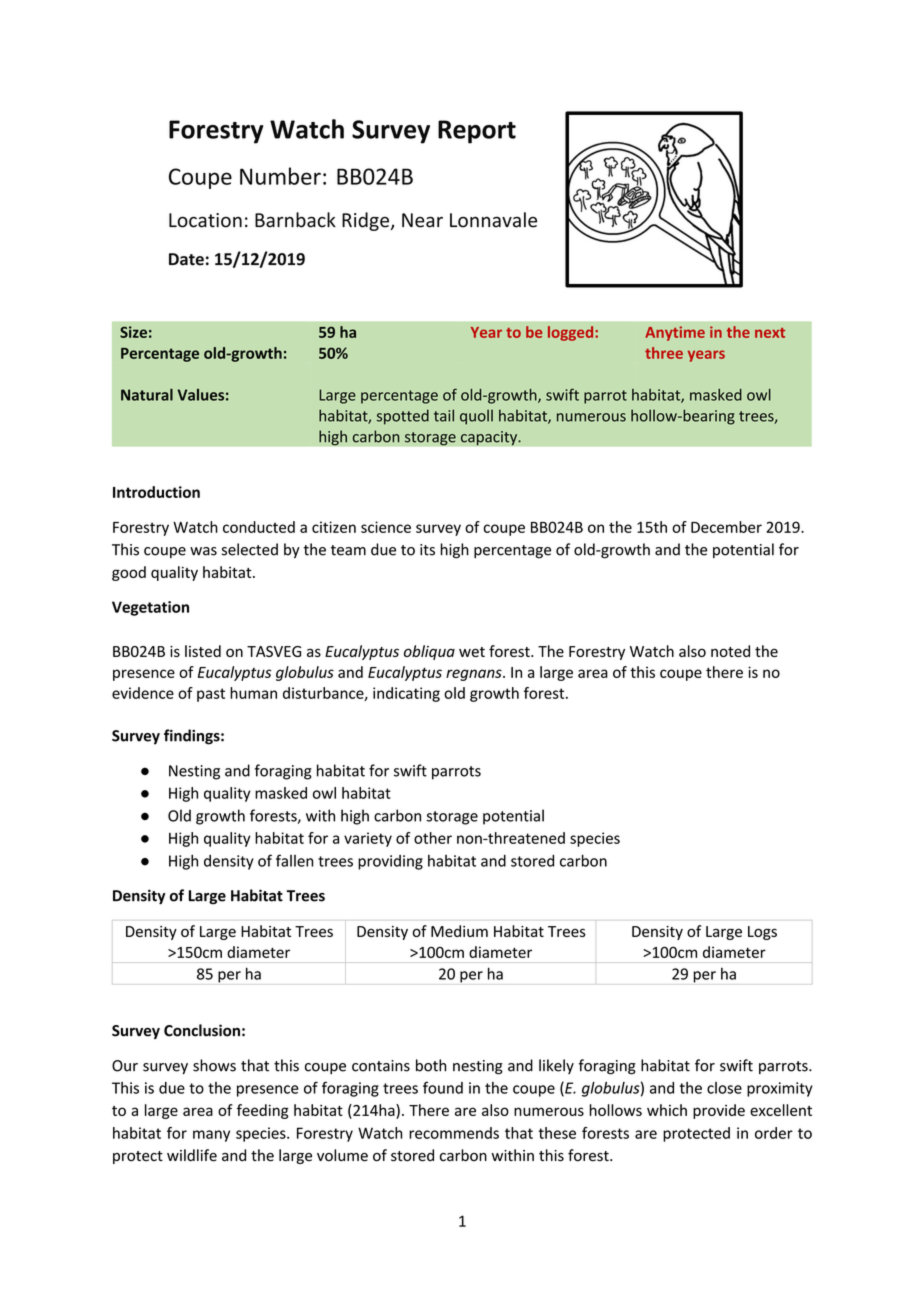  What do you see at coordinates (406, 694) in the image?
I see `indicating` at bounding box center [406, 694].
